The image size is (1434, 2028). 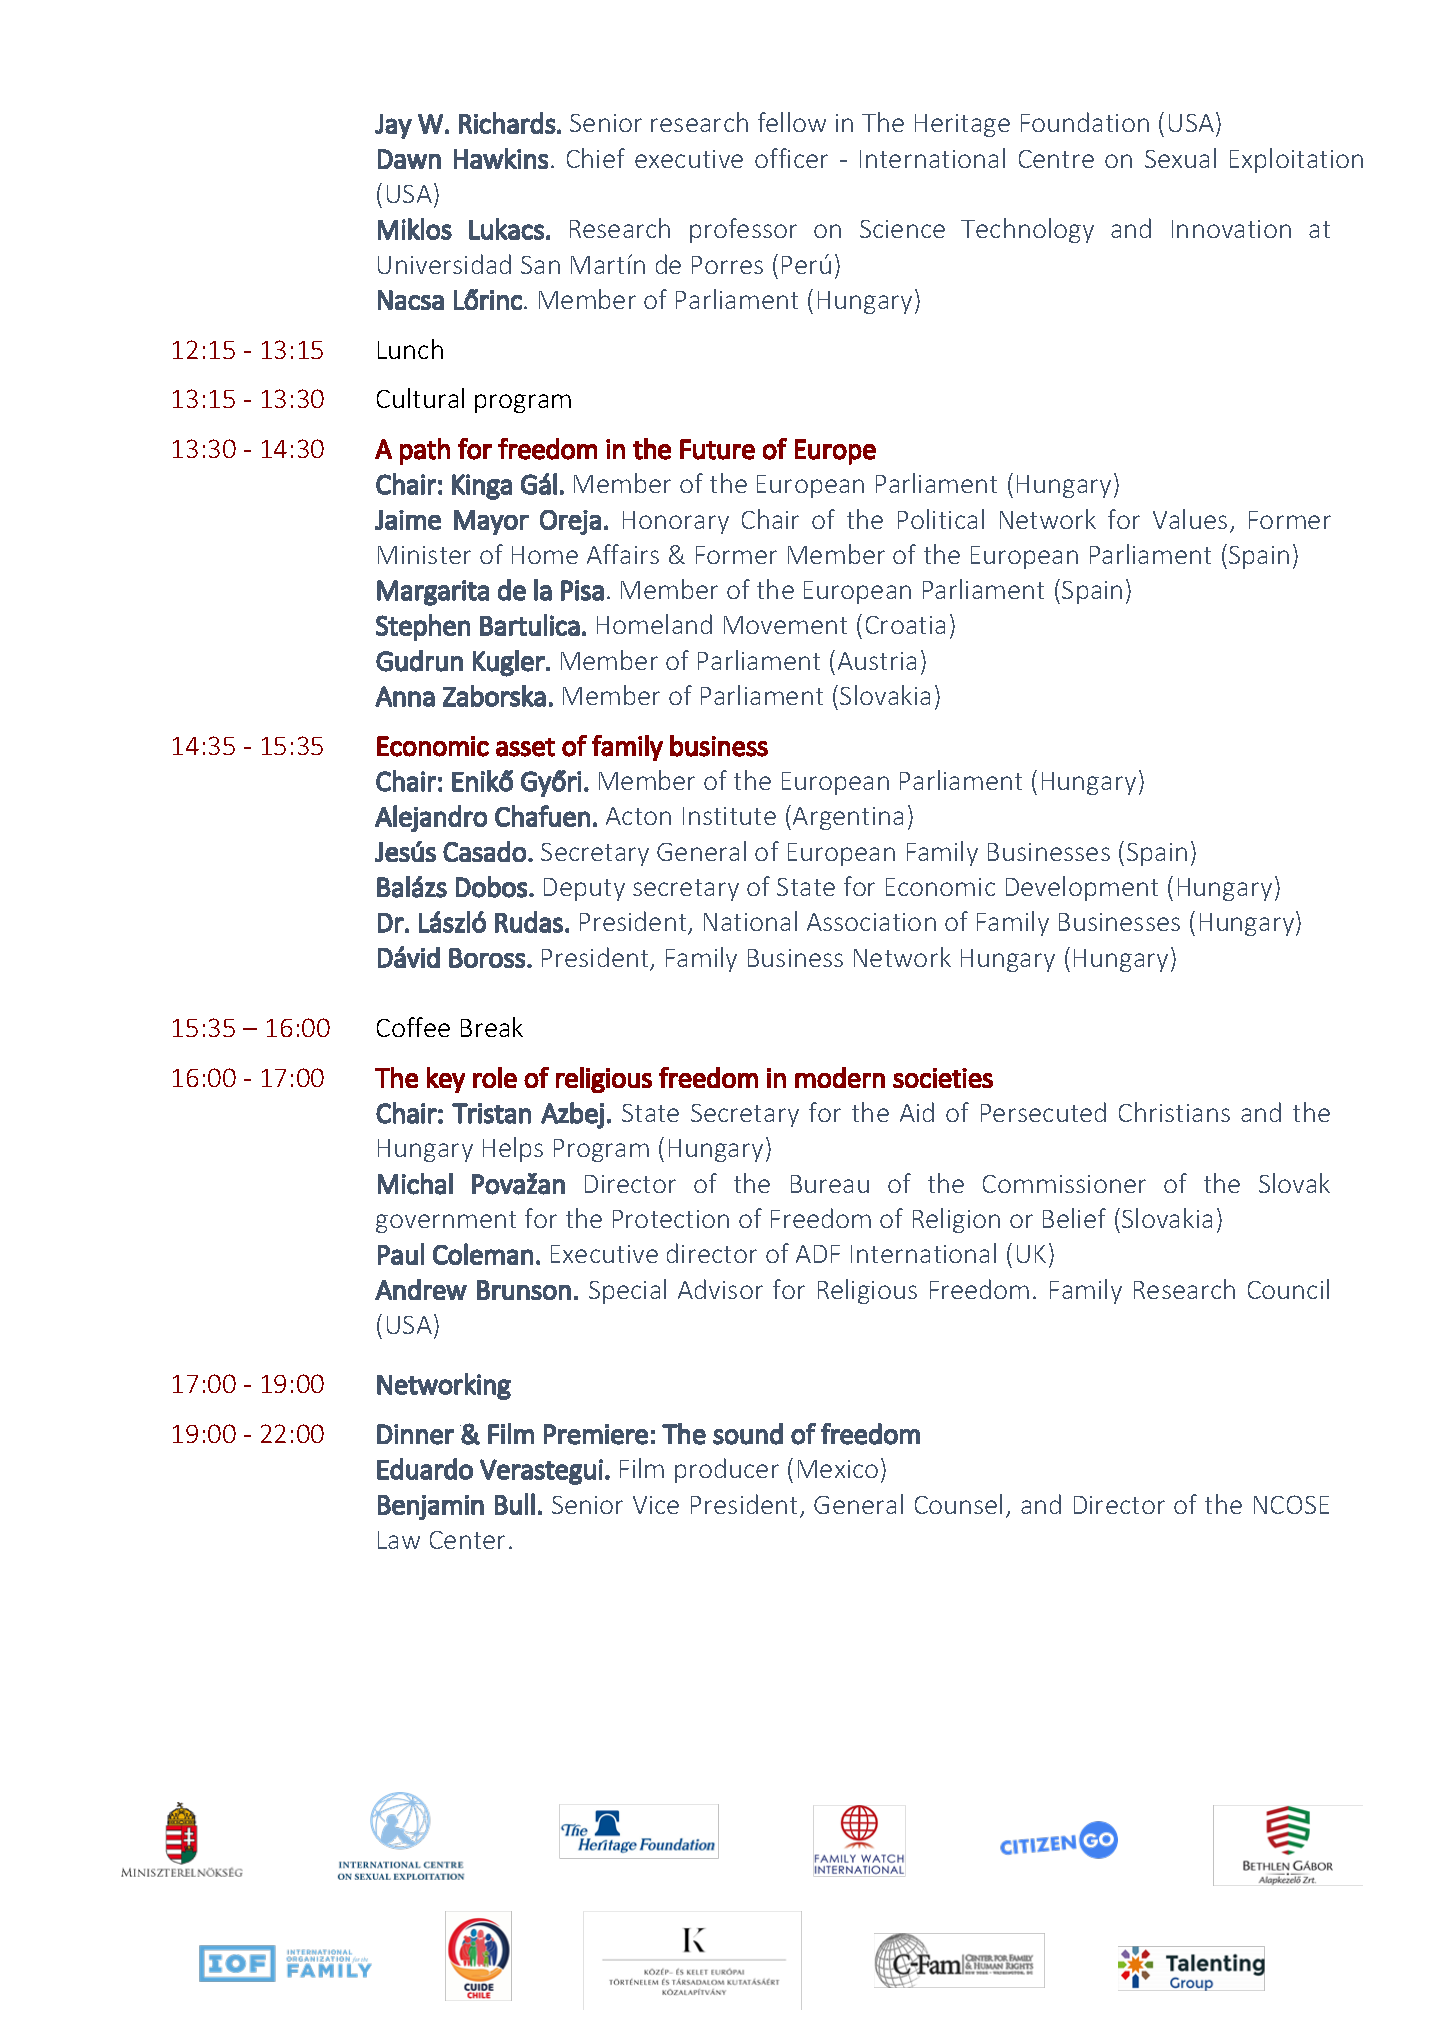 I want to click on Bull, so click(x=515, y=1504).
